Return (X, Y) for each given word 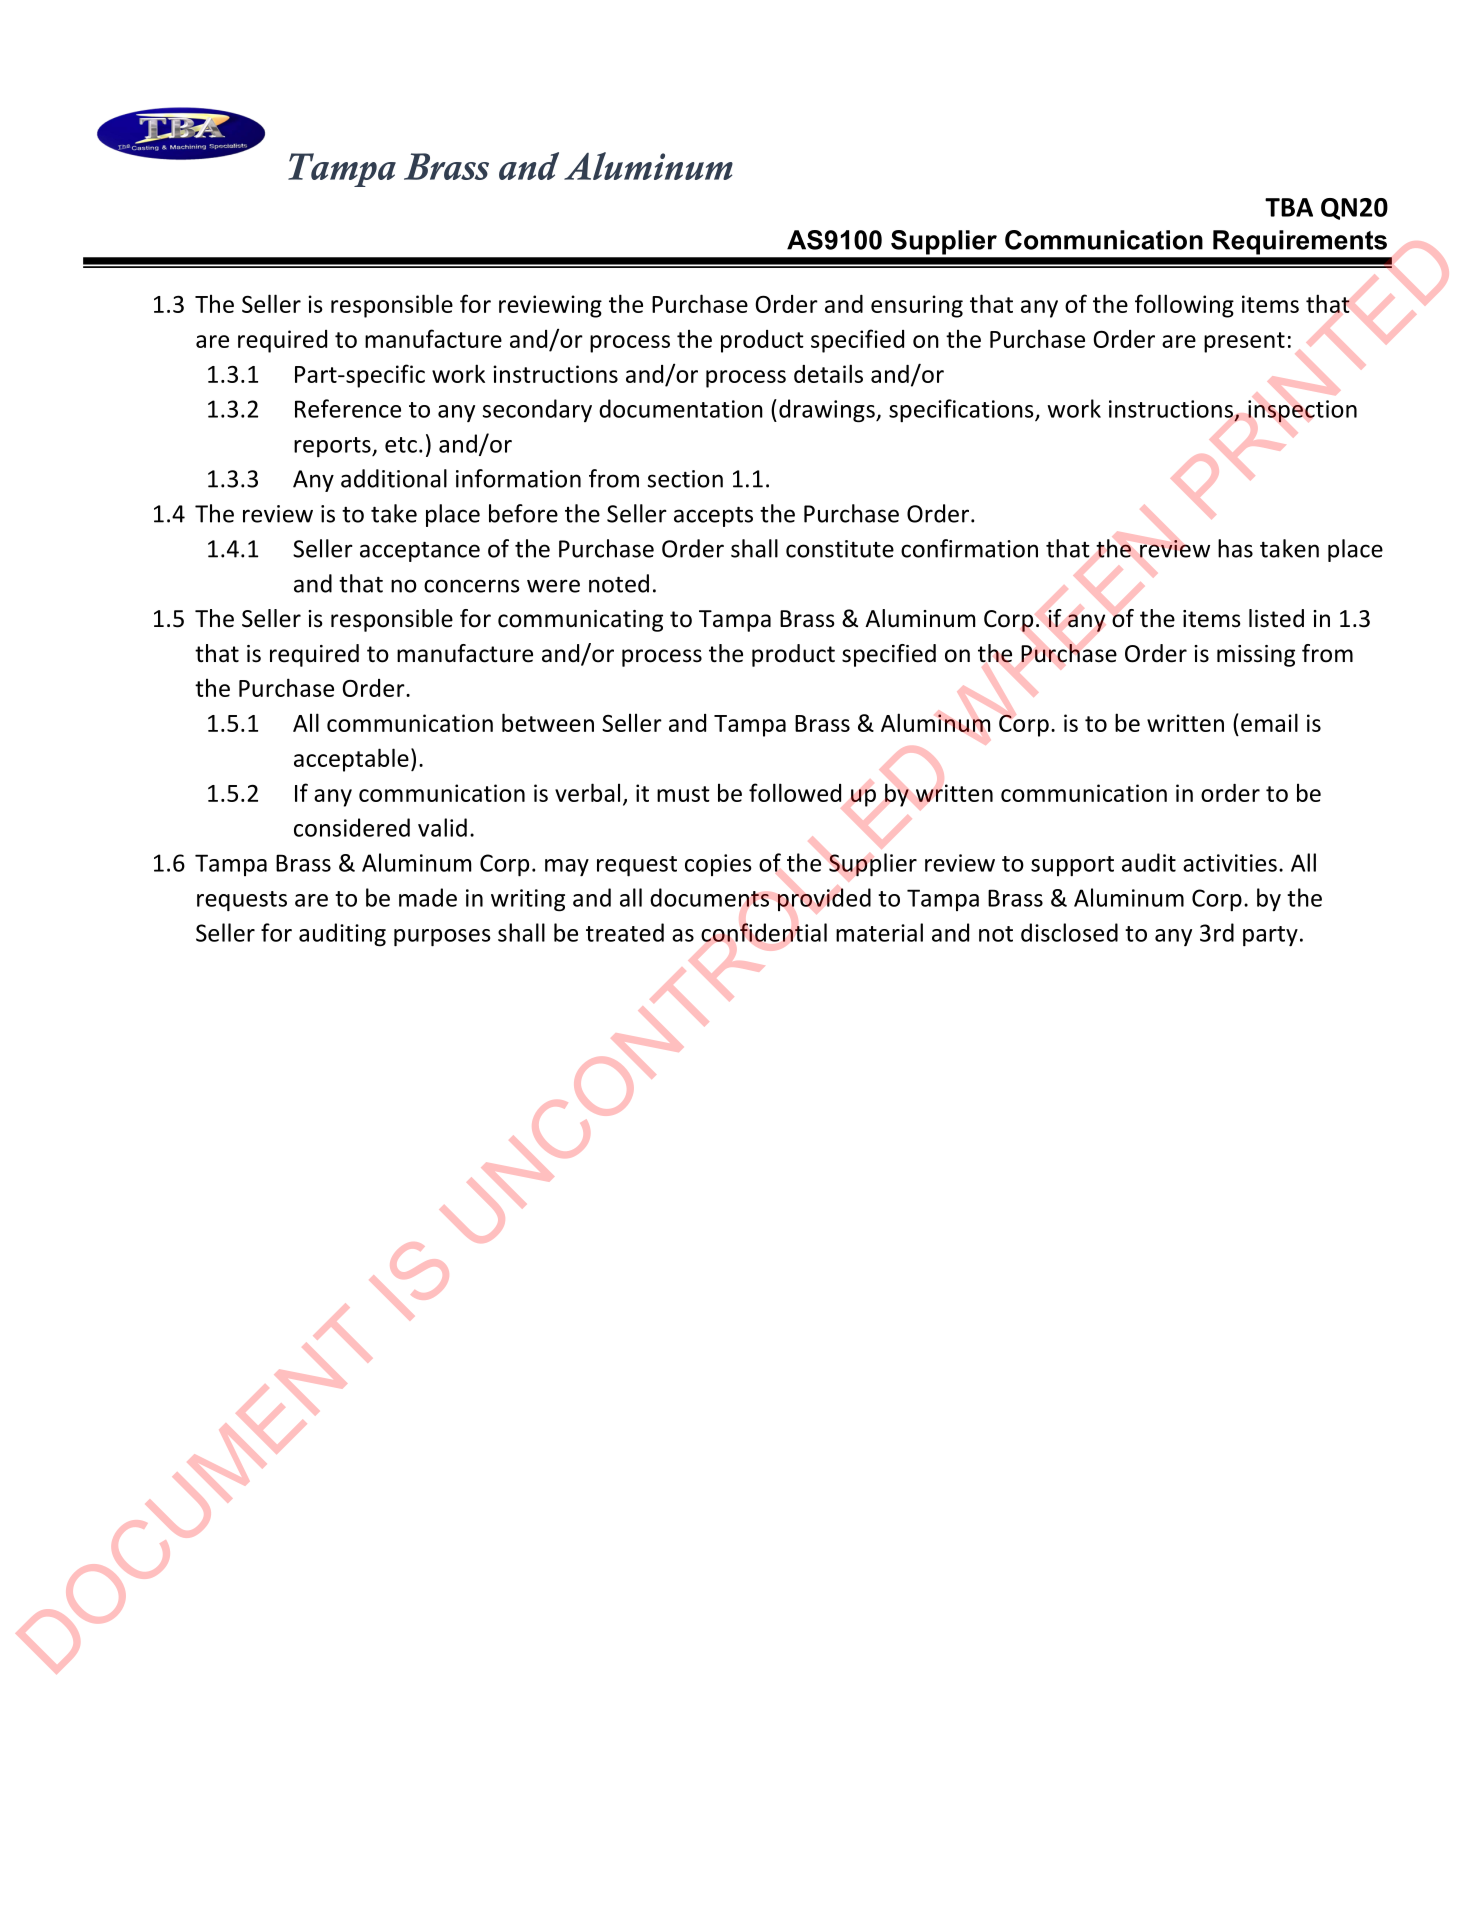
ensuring (917, 306)
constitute (840, 549)
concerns (471, 586)
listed (1276, 618)
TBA (1289, 207)
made (428, 897)
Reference (348, 408)
